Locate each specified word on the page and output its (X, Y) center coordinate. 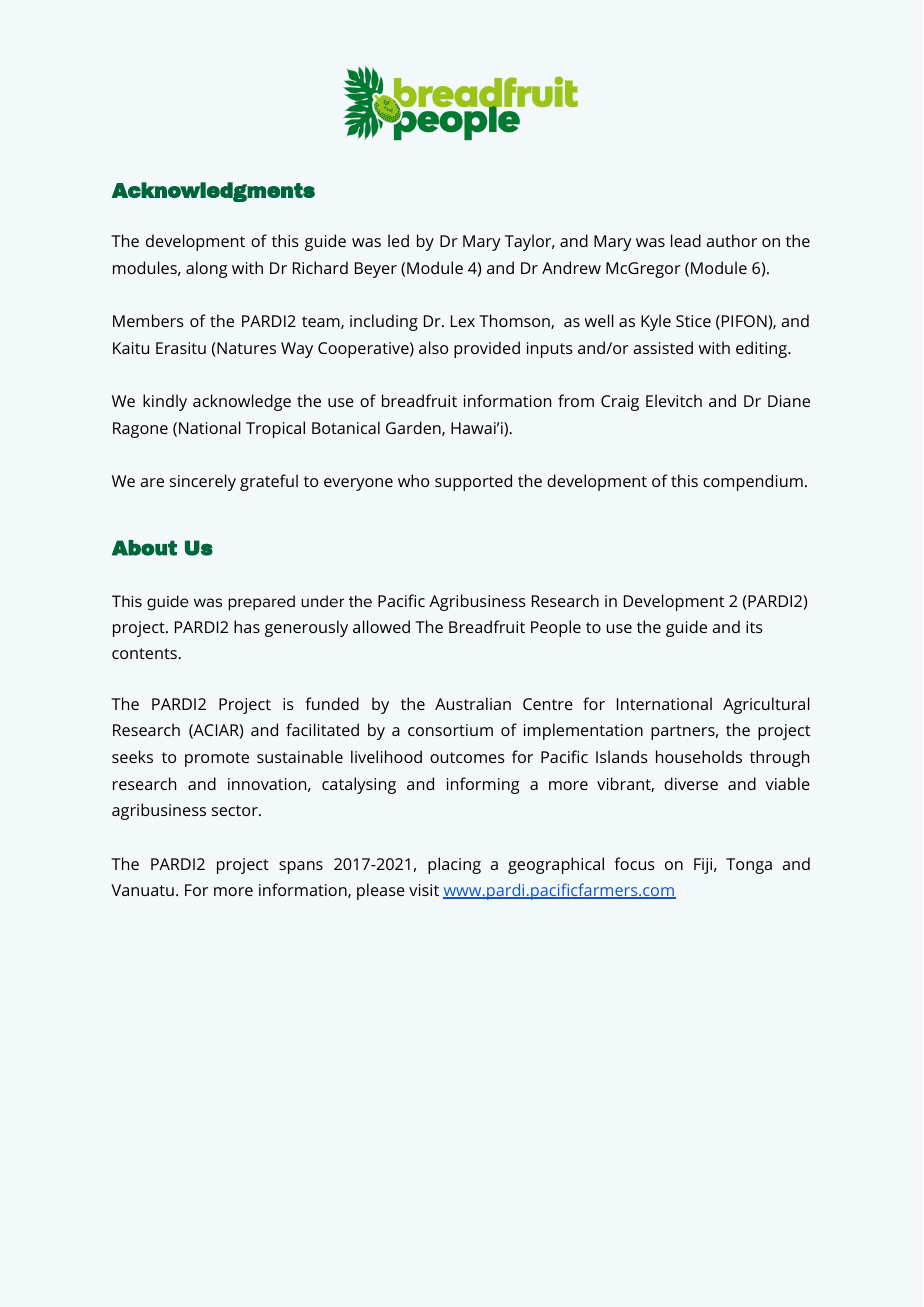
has (247, 626)
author (731, 240)
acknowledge (242, 402)
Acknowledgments (213, 192)
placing (454, 865)
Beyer (376, 270)
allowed (381, 626)
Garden (414, 428)
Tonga (749, 866)
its (754, 627)
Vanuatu (142, 890)
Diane (789, 401)
